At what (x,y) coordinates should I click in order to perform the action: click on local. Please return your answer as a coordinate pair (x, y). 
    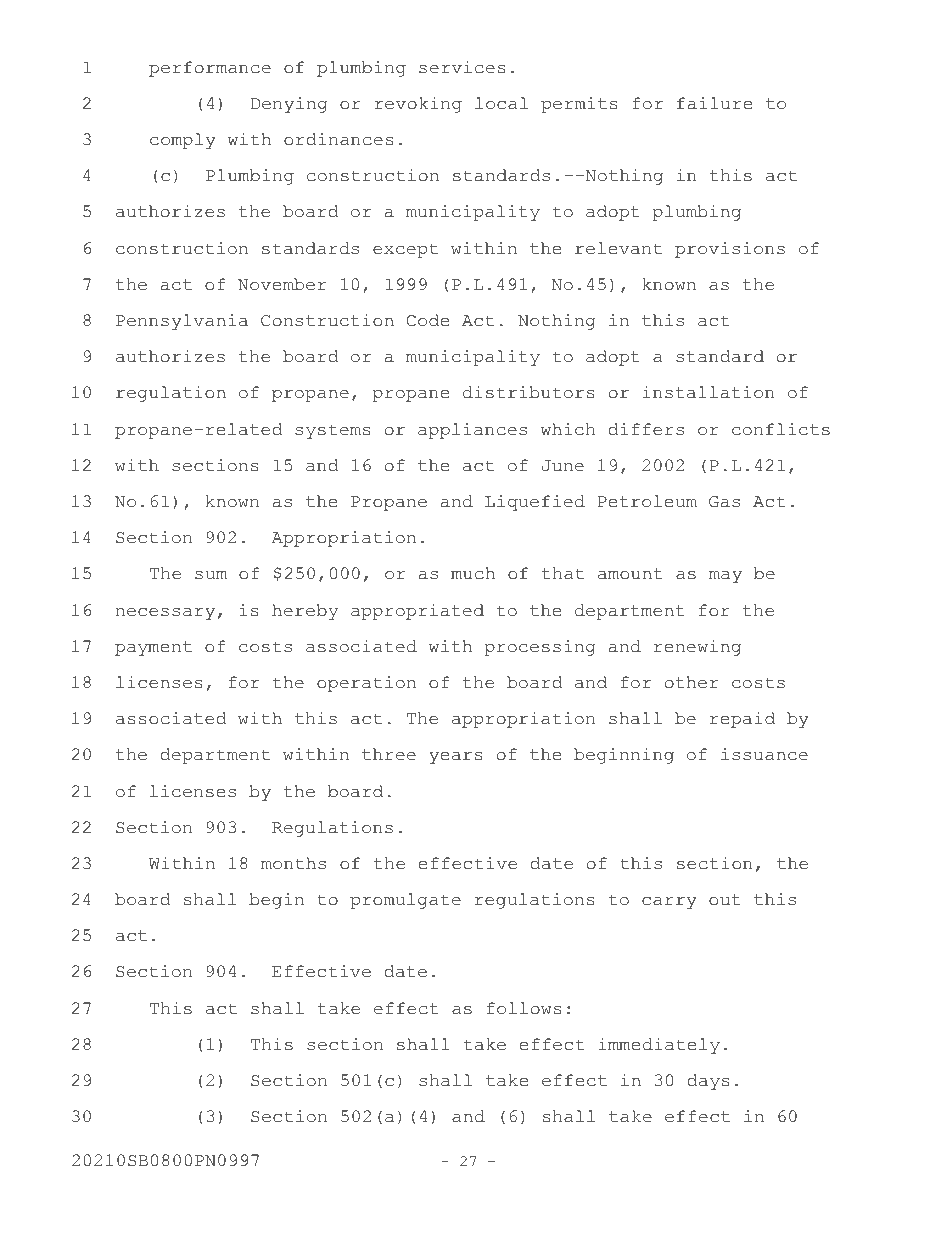
    Looking at the image, I should click on (501, 103).
